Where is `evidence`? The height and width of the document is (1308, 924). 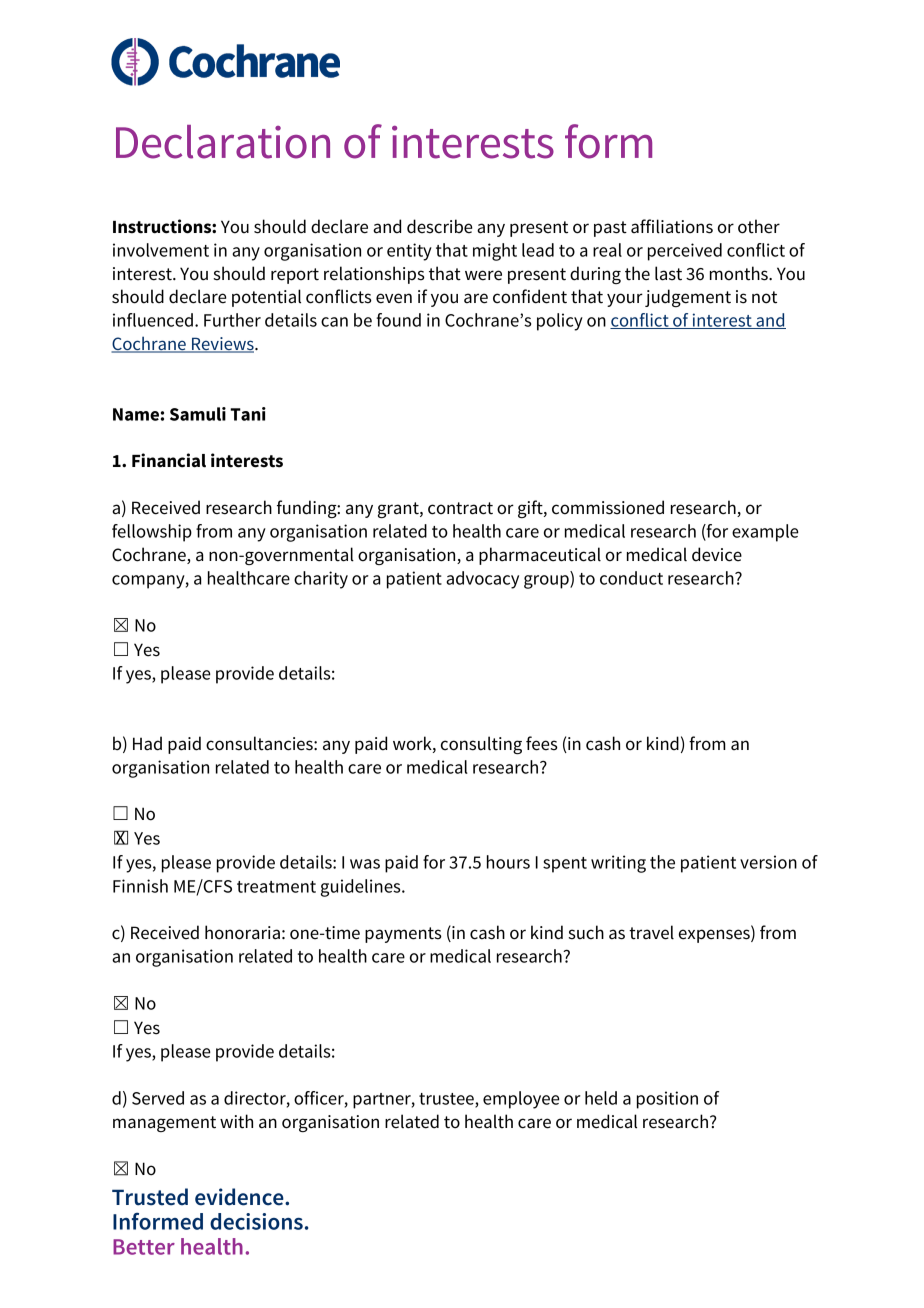 evidence is located at coordinates (240, 1197).
